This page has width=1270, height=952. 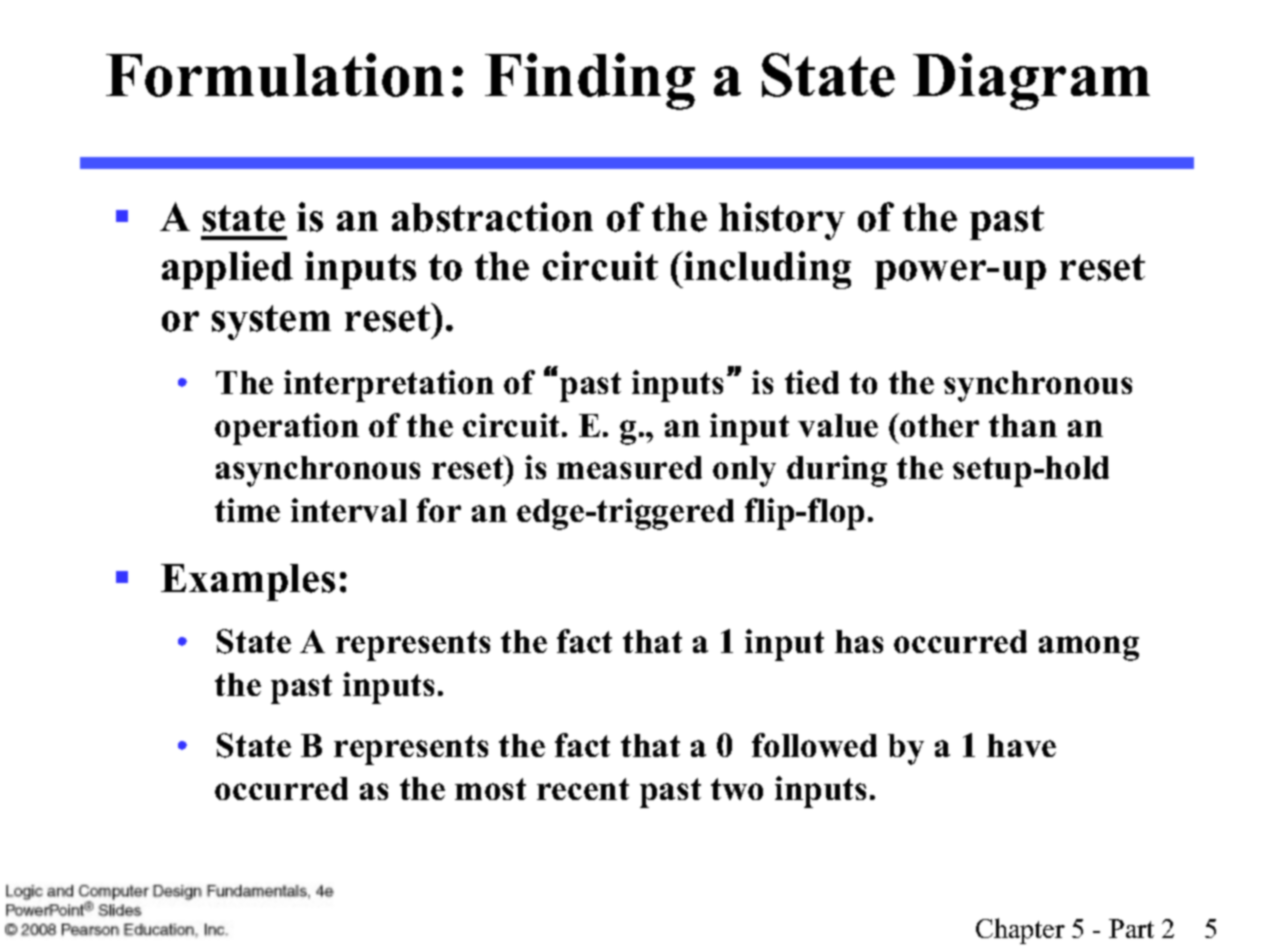 What do you see at coordinates (490, 789) in the page?
I see `most` at bounding box center [490, 789].
